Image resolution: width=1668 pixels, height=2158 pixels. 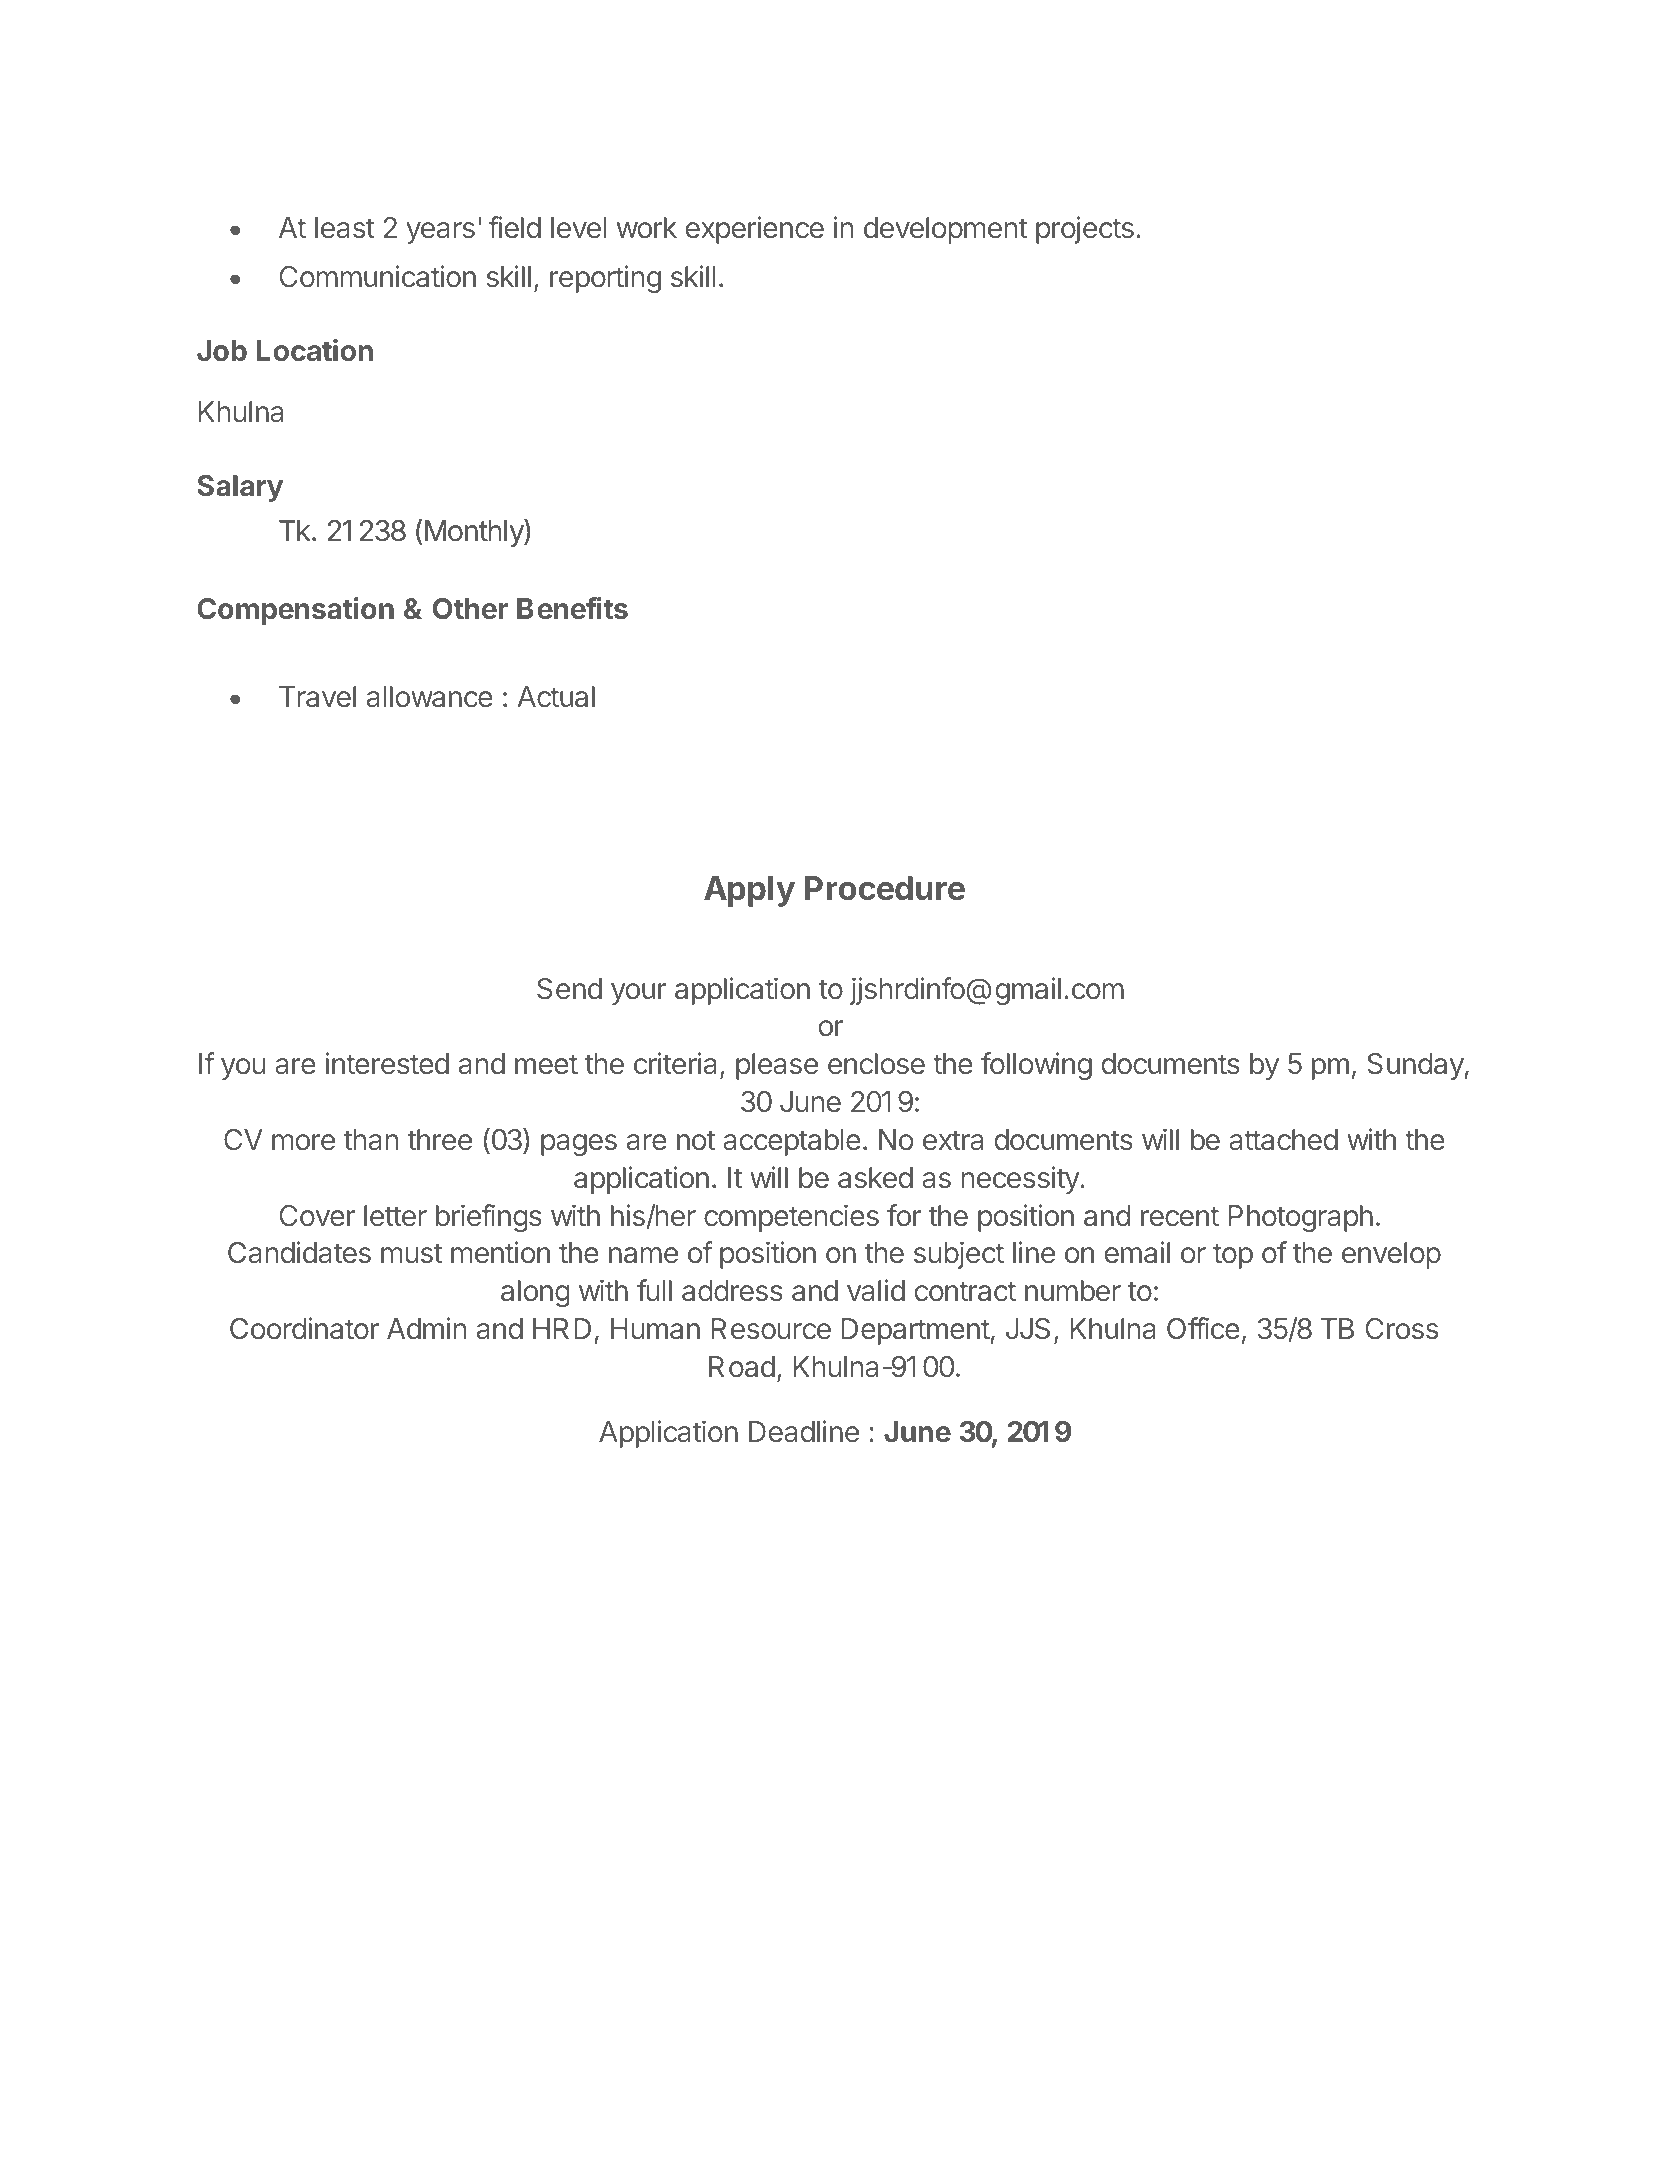 What do you see at coordinates (304, 1328) in the page?
I see `Coordinator` at bounding box center [304, 1328].
